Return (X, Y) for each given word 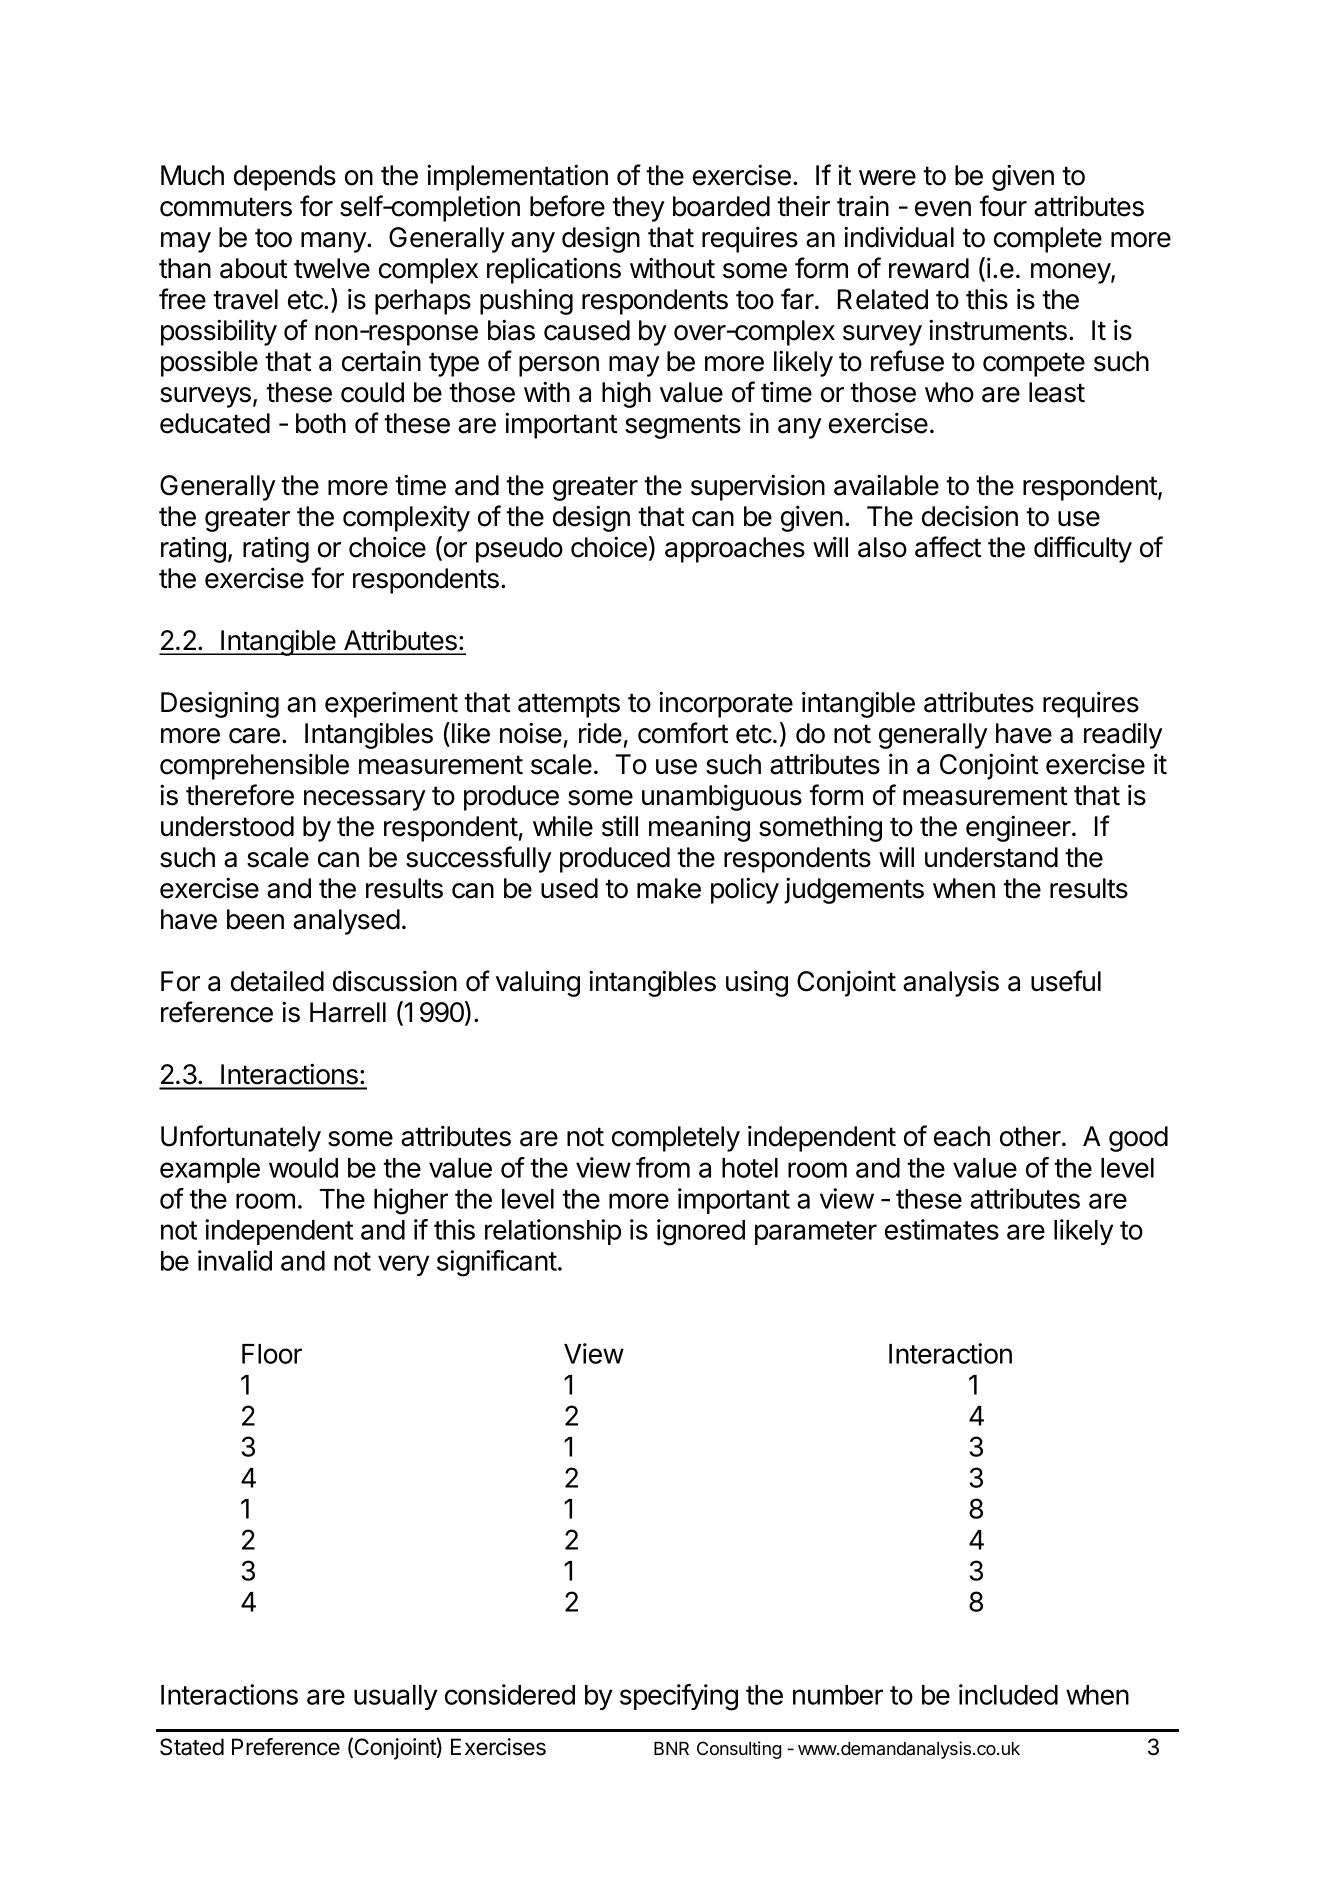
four (1003, 206)
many (334, 242)
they (638, 209)
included (1008, 1694)
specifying (679, 1697)
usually (395, 1697)
